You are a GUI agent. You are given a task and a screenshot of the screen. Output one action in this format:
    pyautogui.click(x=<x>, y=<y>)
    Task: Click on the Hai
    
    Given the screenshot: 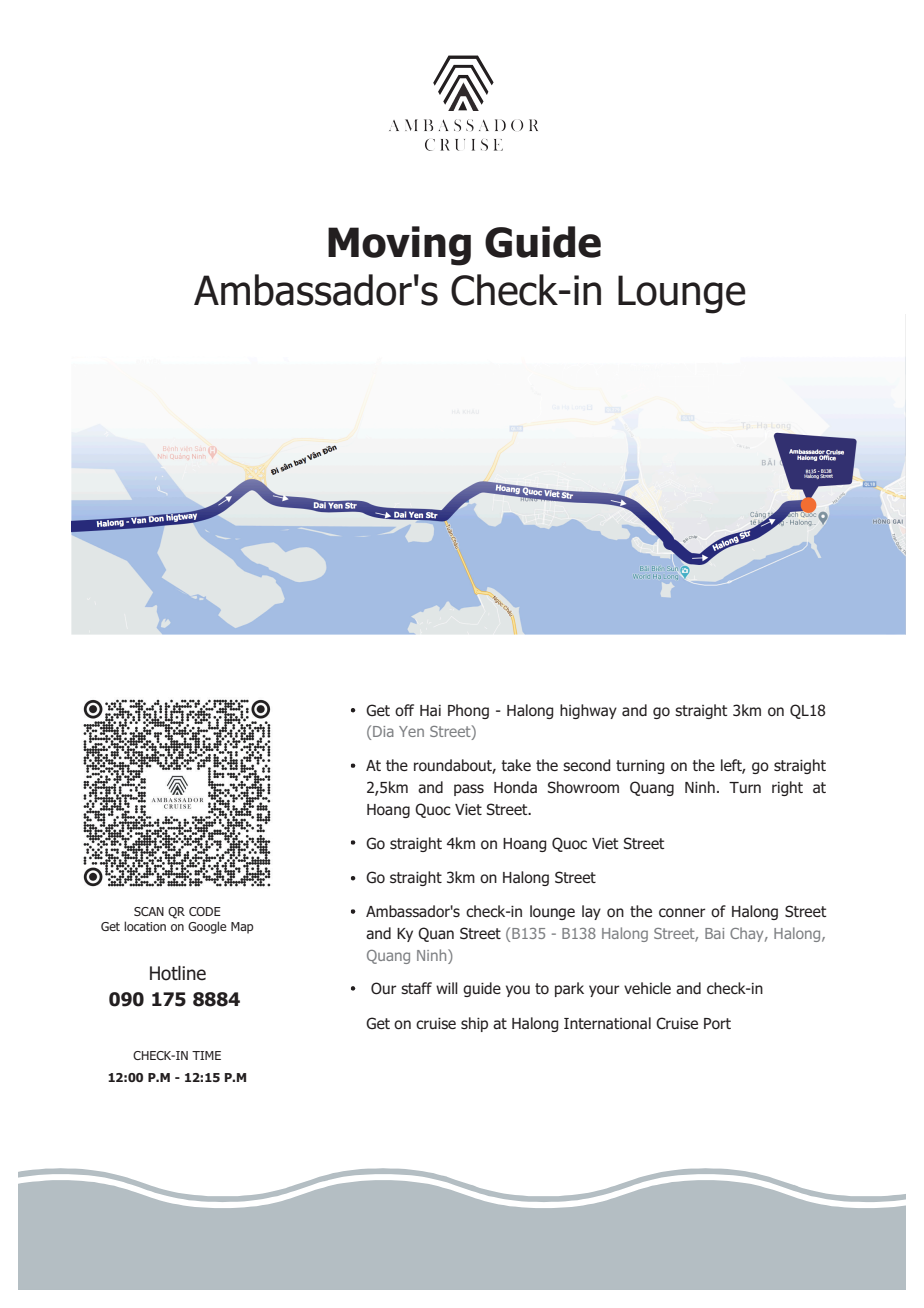 What is the action you would take?
    pyautogui.click(x=430, y=710)
